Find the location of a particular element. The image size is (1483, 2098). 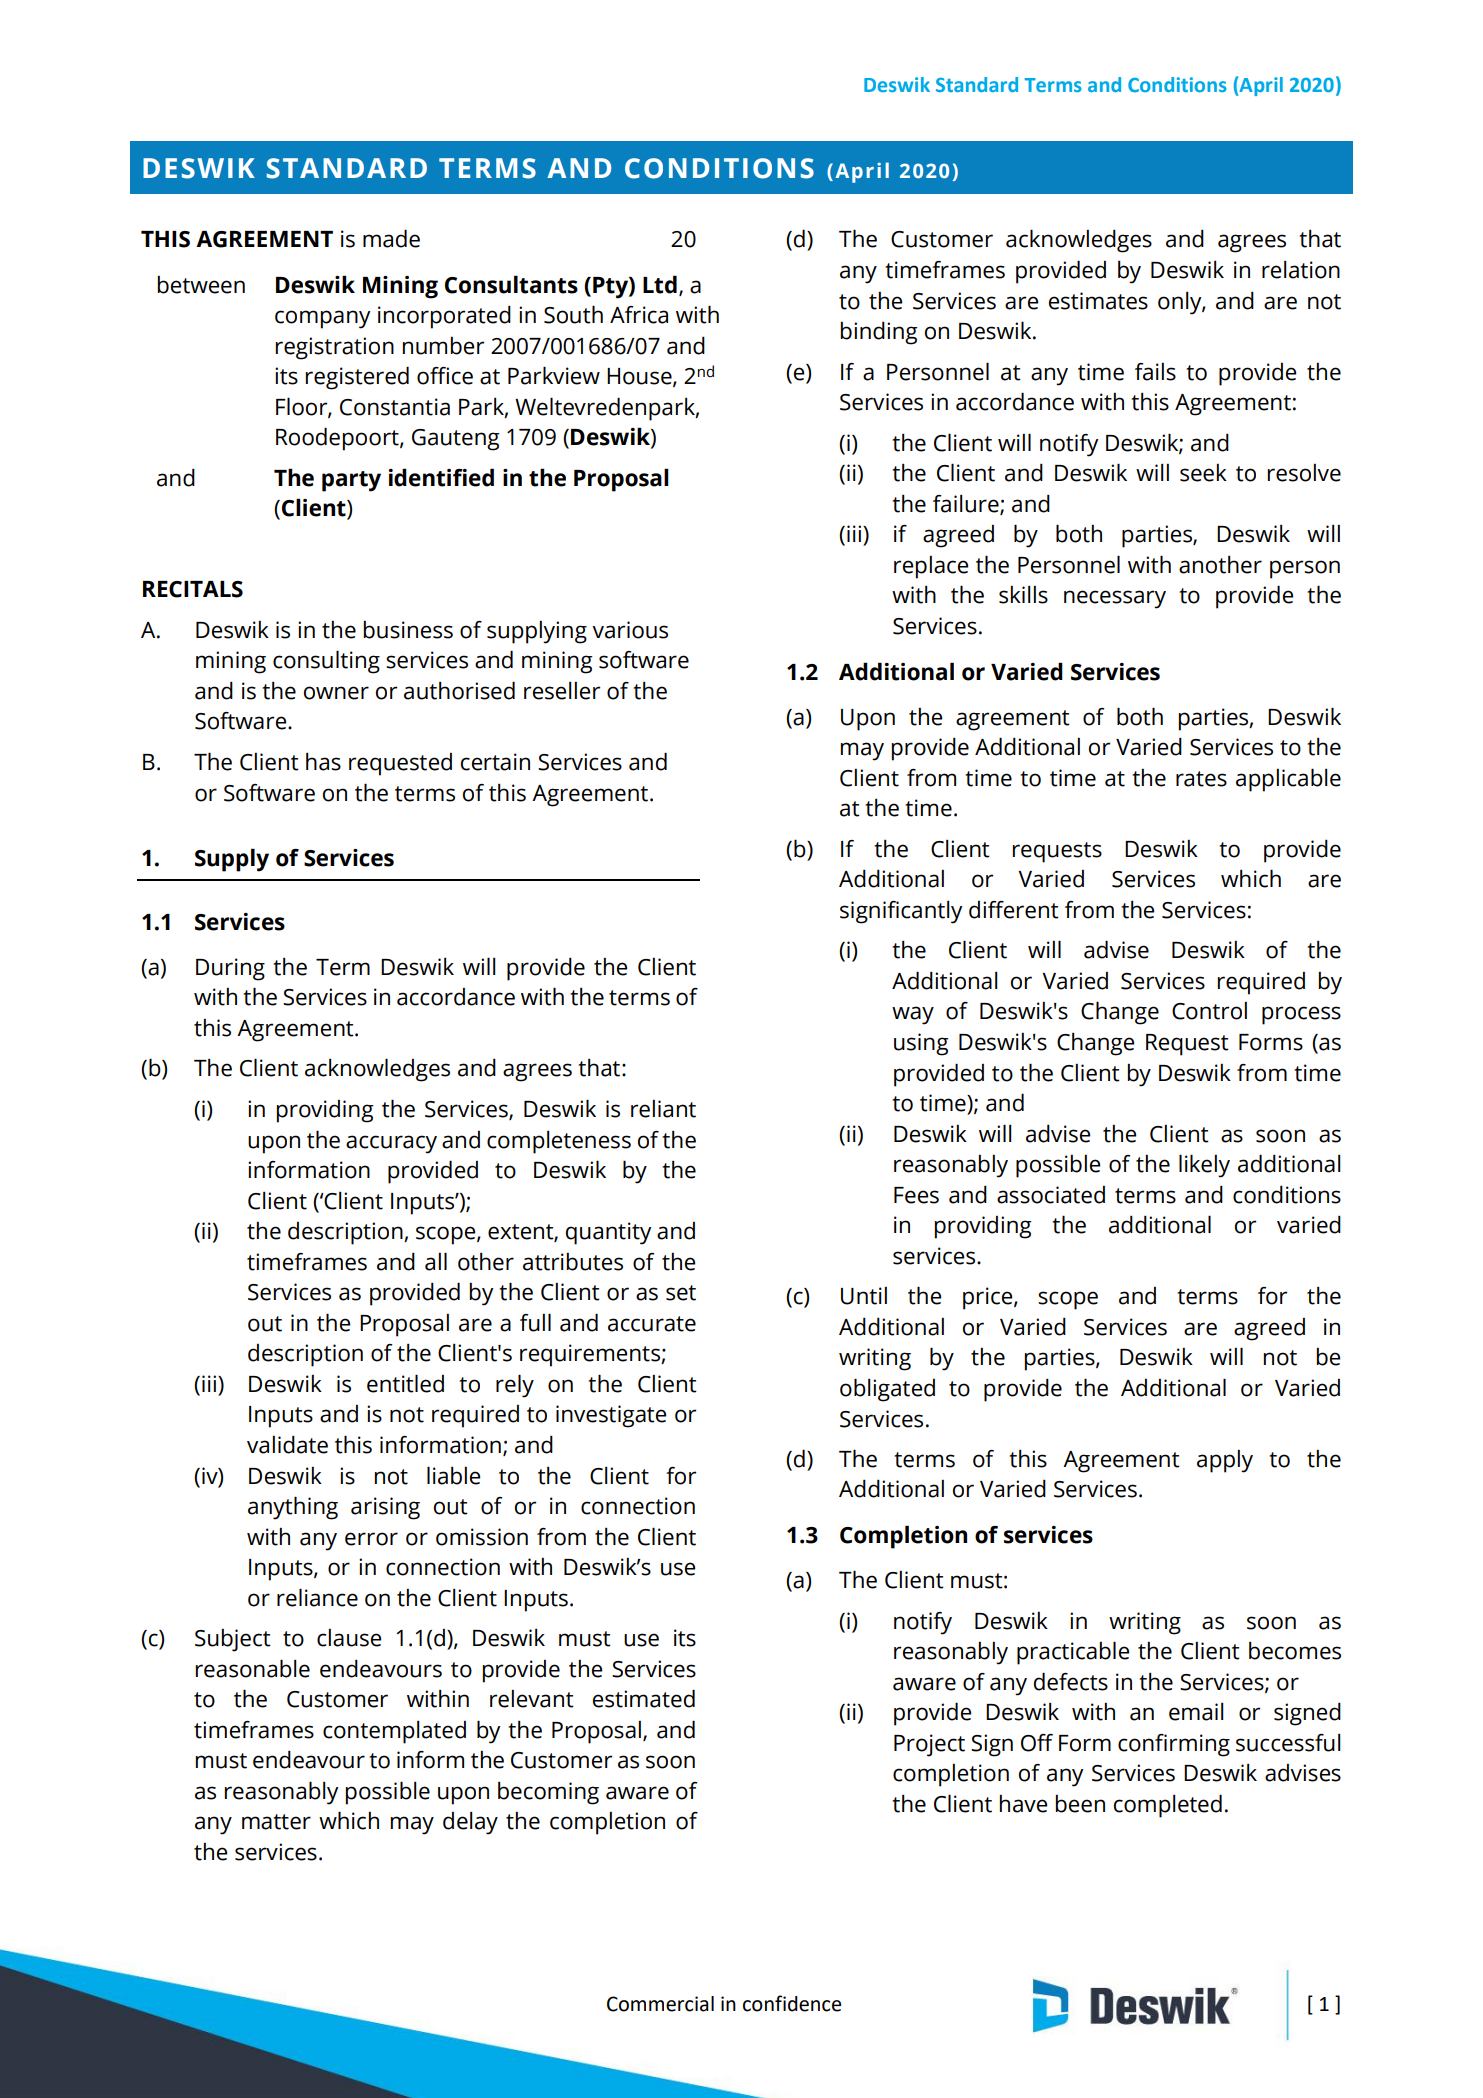

validate is located at coordinates (287, 1444).
